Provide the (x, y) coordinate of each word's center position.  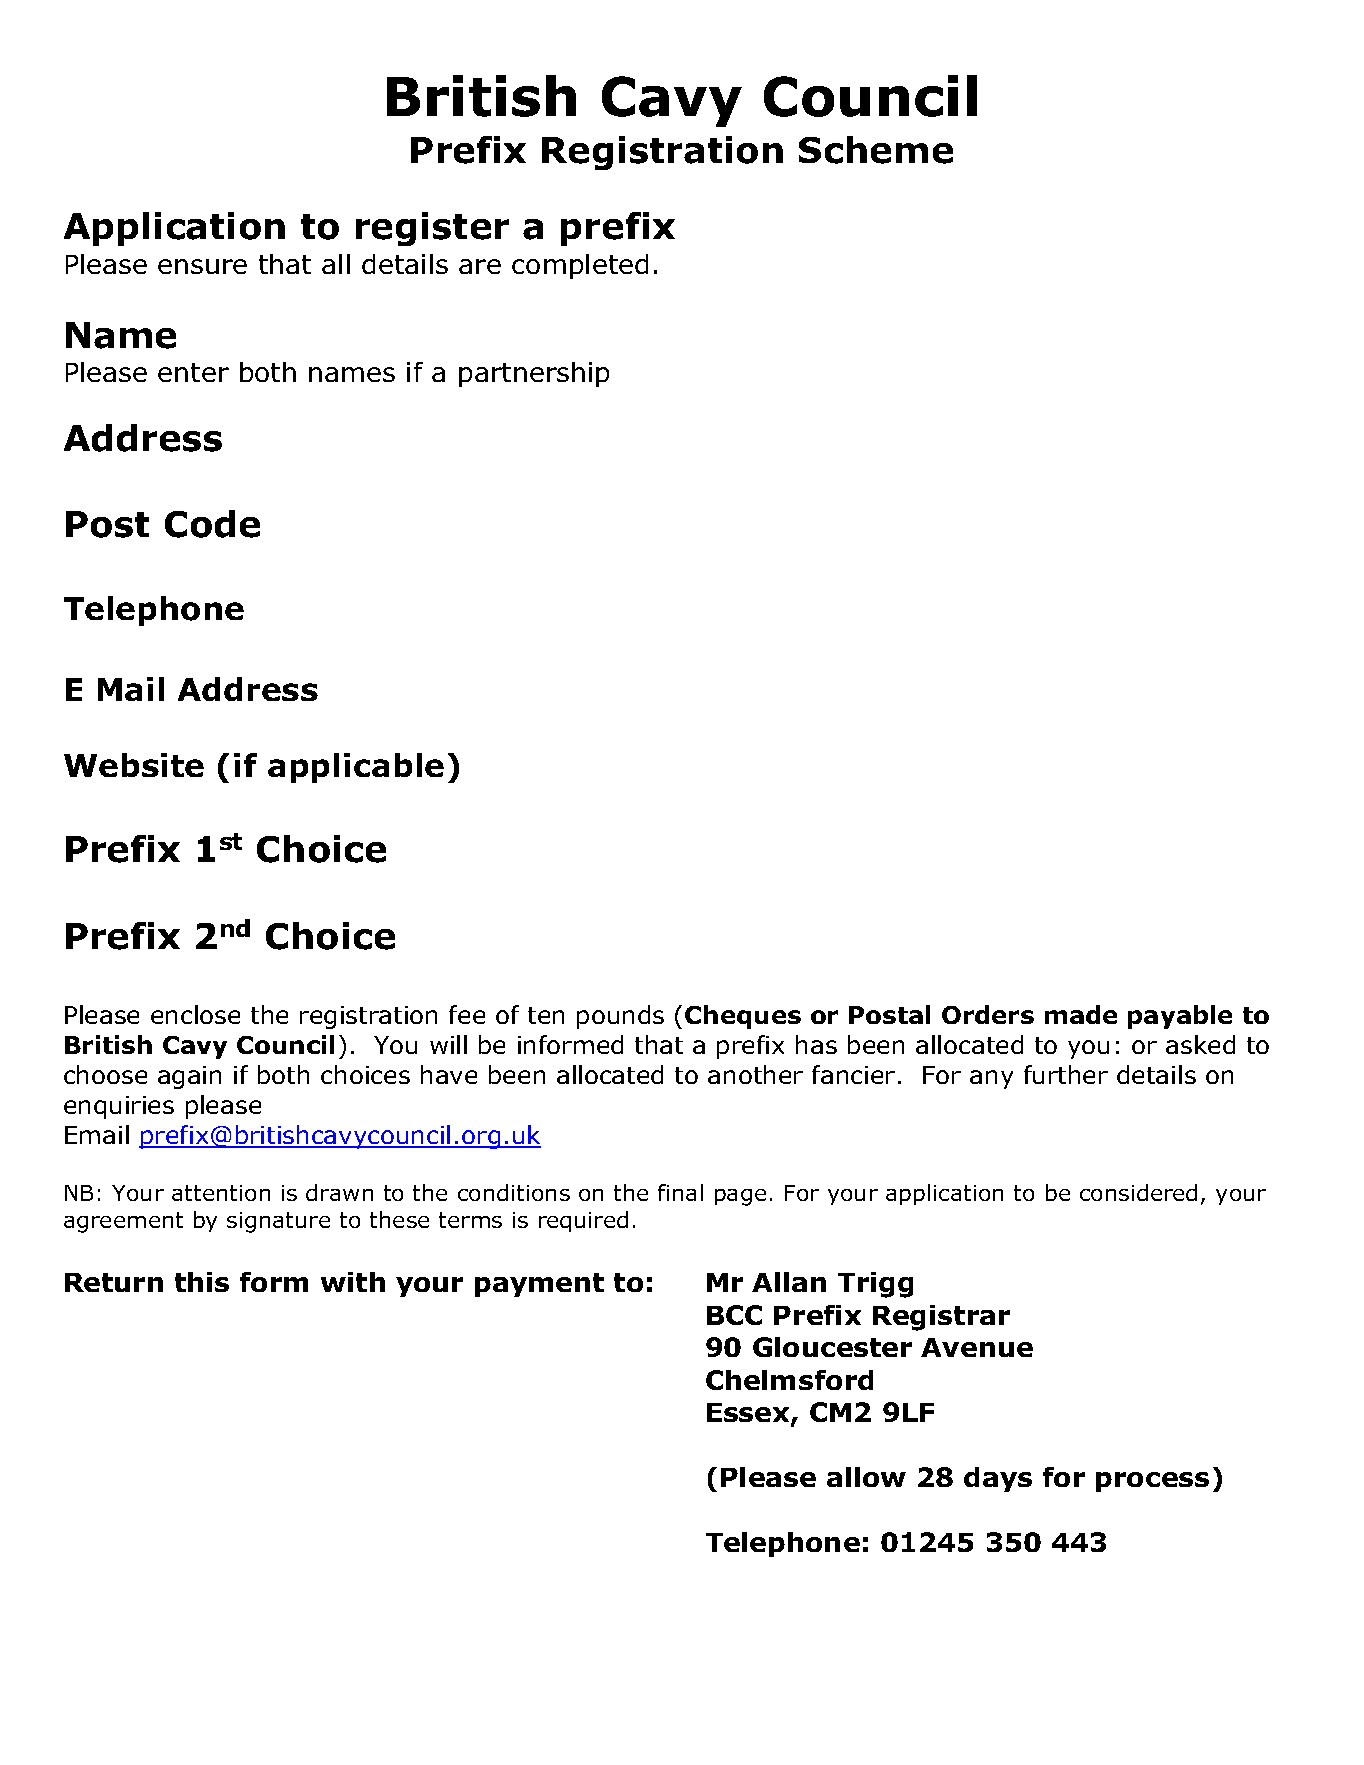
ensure (202, 266)
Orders (988, 1014)
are (480, 266)
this (202, 1282)
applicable (356, 768)
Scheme (876, 150)
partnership (534, 374)
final (680, 1192)
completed (580, 266)
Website (134, 765)
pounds (620, 1017)
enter (193, 372)
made (1081, 1014)
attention (221, 1193)
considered (1138, 1192)
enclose (195, 1014)
